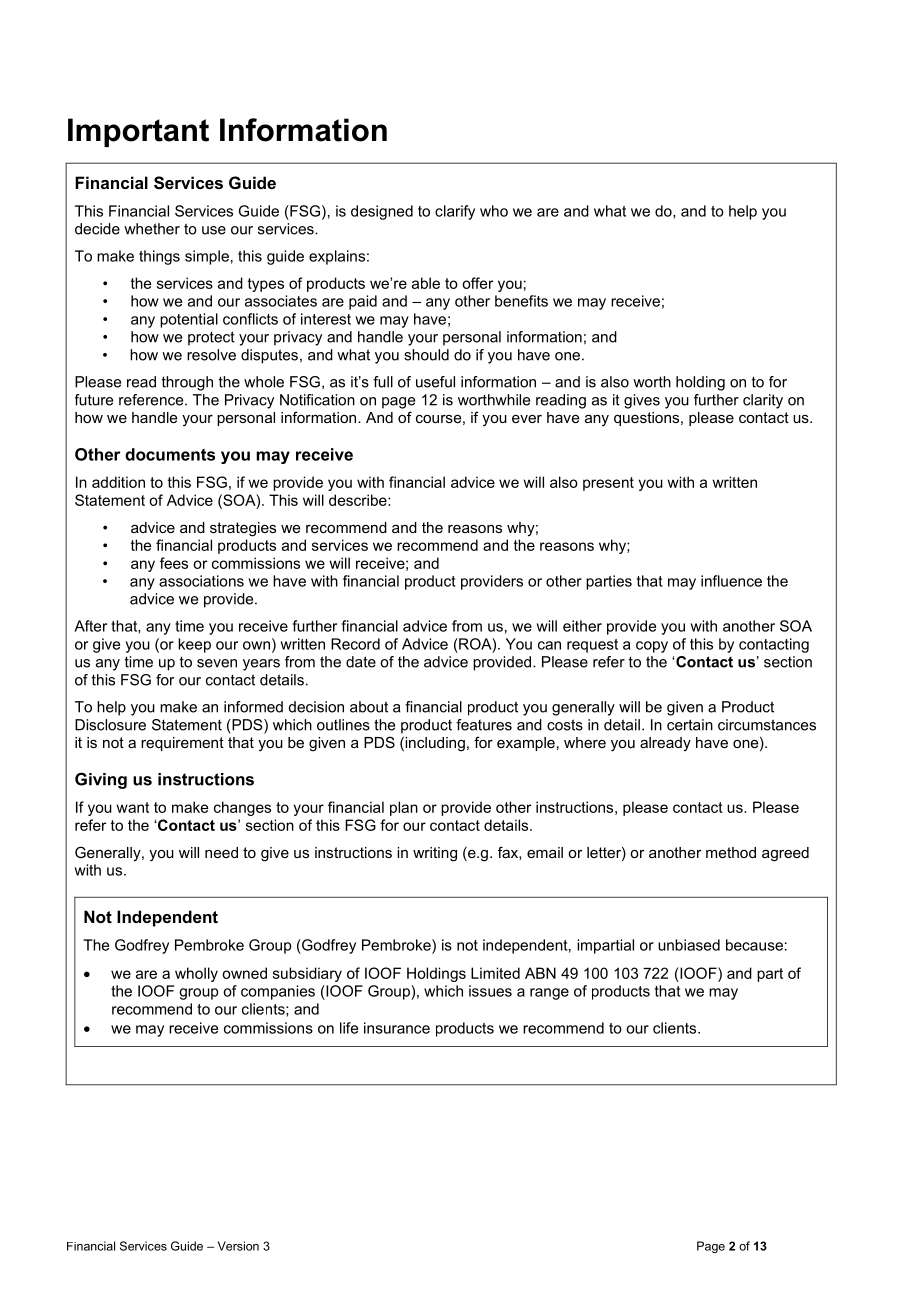  I want to click on insurance, so click(397, 1028).
